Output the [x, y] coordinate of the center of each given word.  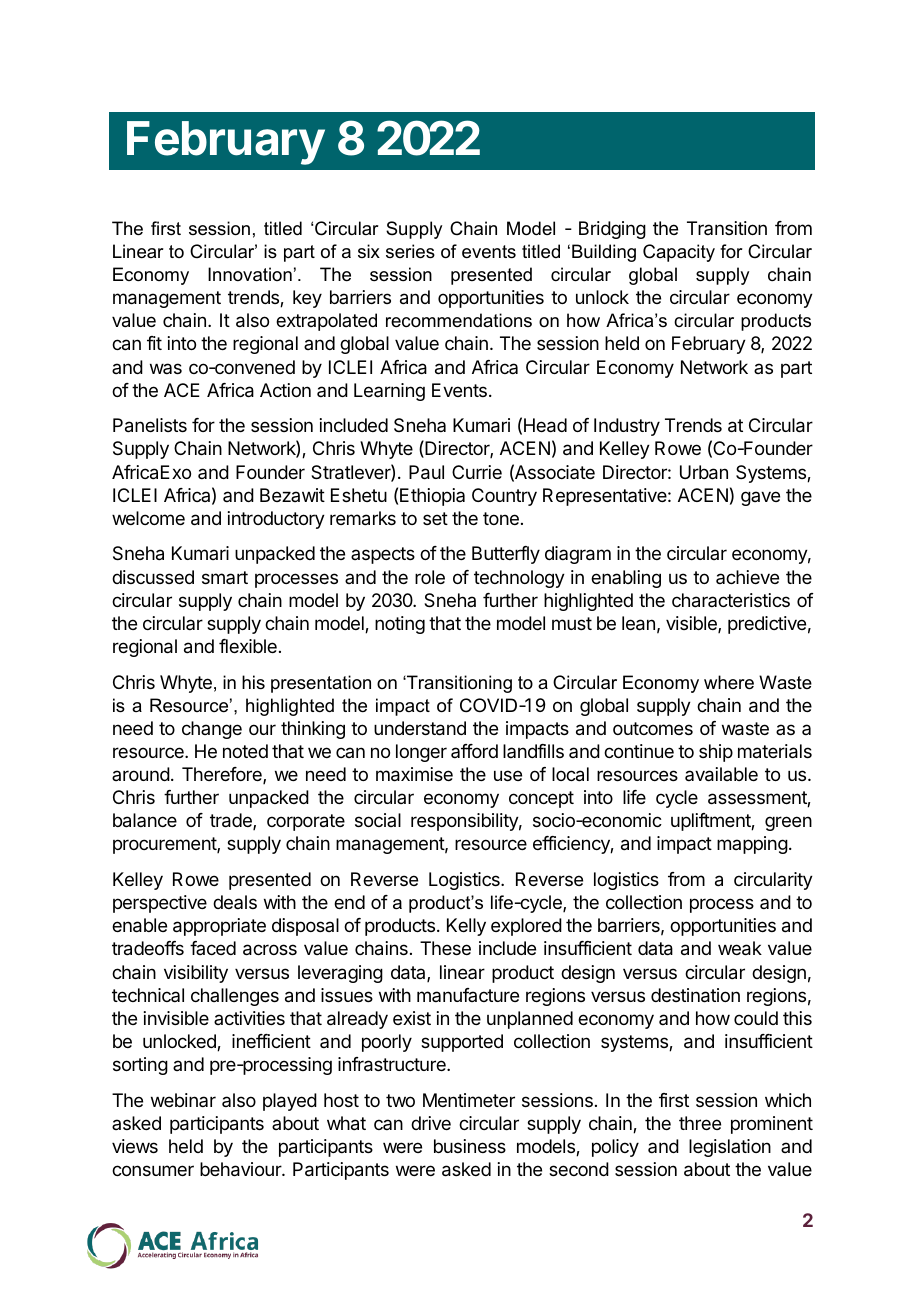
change [212, 730]
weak [740, 948]
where [729, 682]
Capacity [679, 253]
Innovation [250, 274]
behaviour [241, 1169]
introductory [276, 520]
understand [420, 728]
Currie [477, 472]
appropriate [219, 927]
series [410, 251]
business [470, 1146]
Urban [704, 472]
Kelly [466, 927]
